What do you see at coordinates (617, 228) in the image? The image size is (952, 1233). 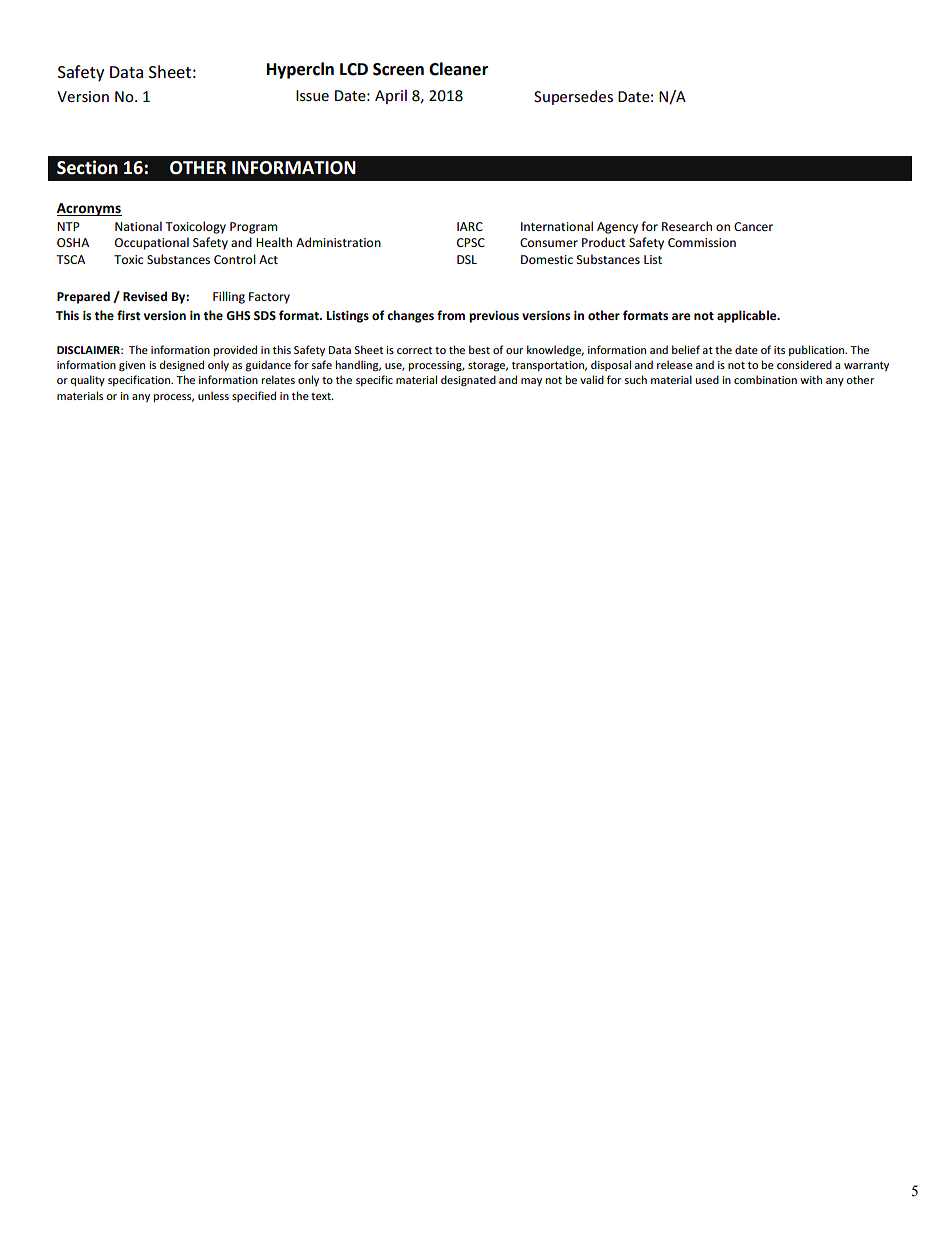 I see `Agency` at bounding box center [617, 228].
